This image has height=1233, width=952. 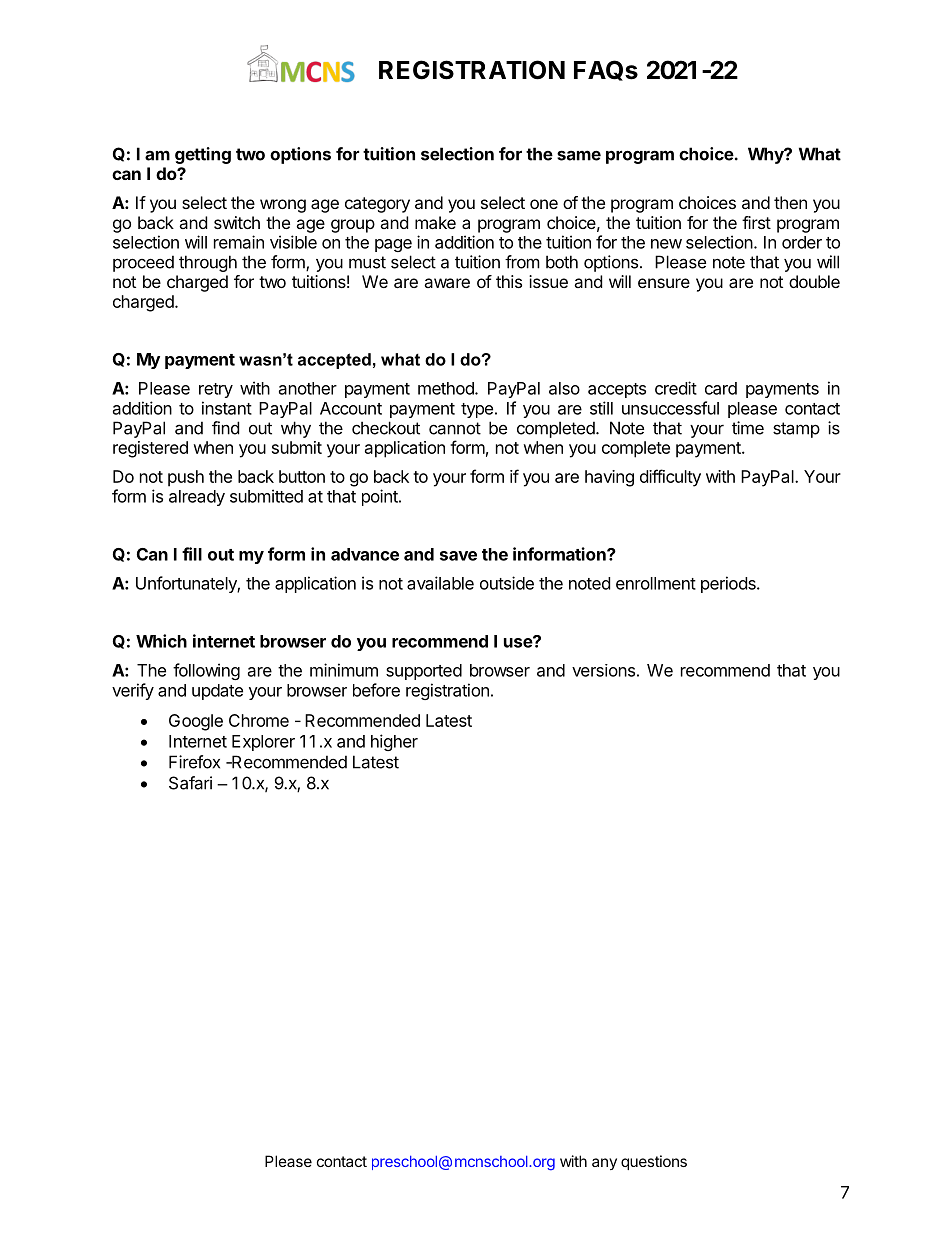 I want to click on supported, so click(x=424, y=672).
